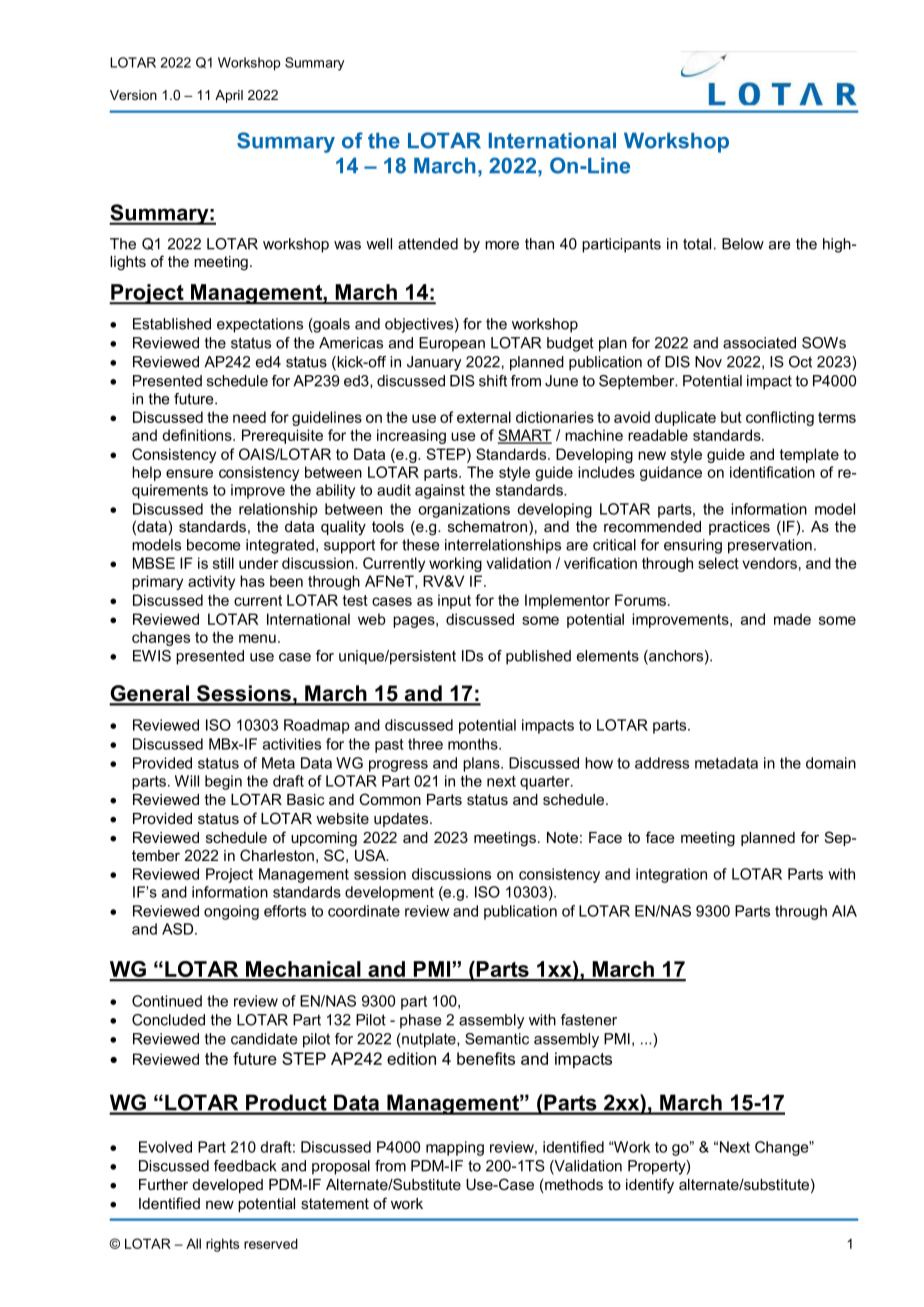  I want to click on menu, so click(257, 638).
